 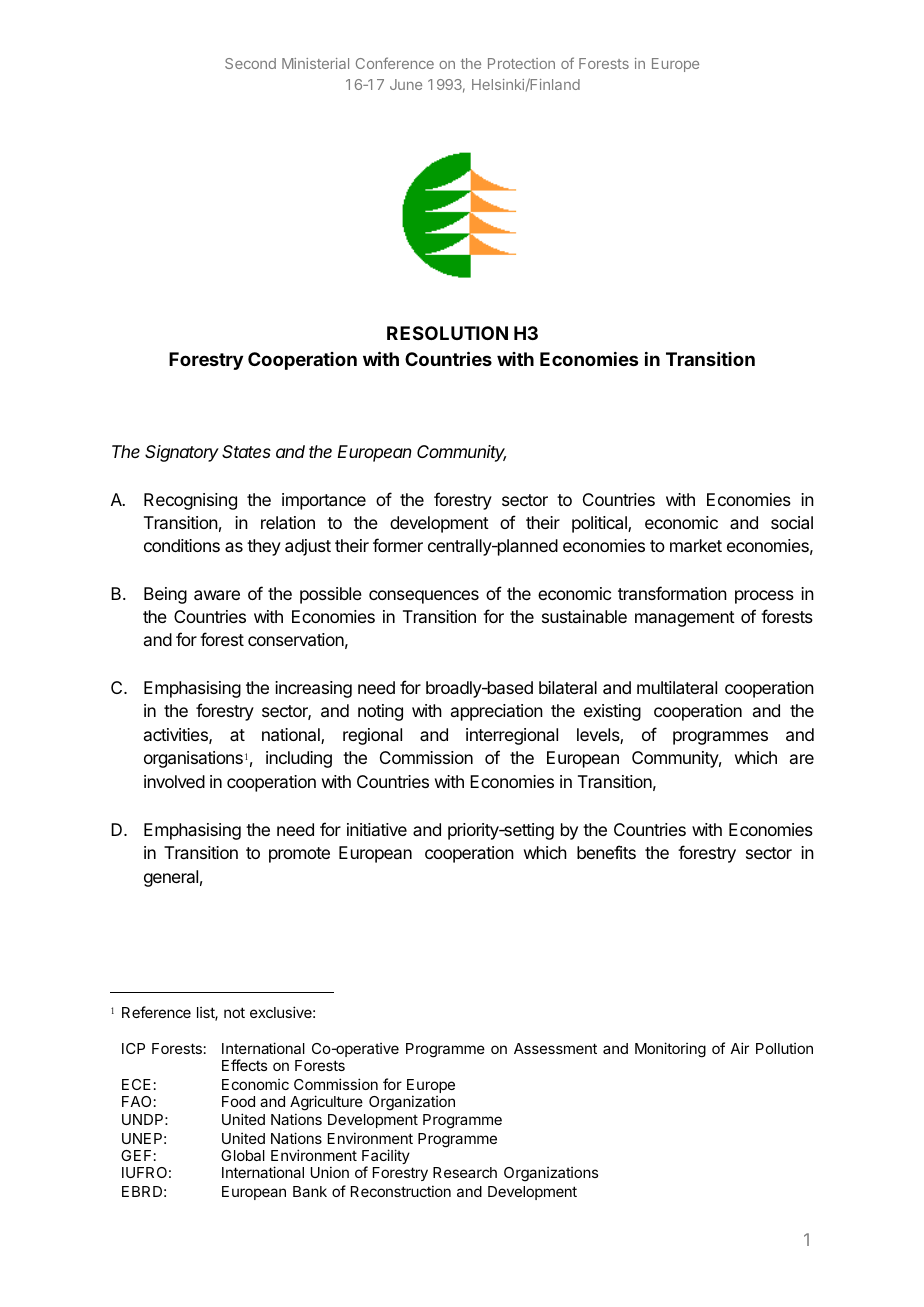 I want to click on management, so click(x=685, y=619).
